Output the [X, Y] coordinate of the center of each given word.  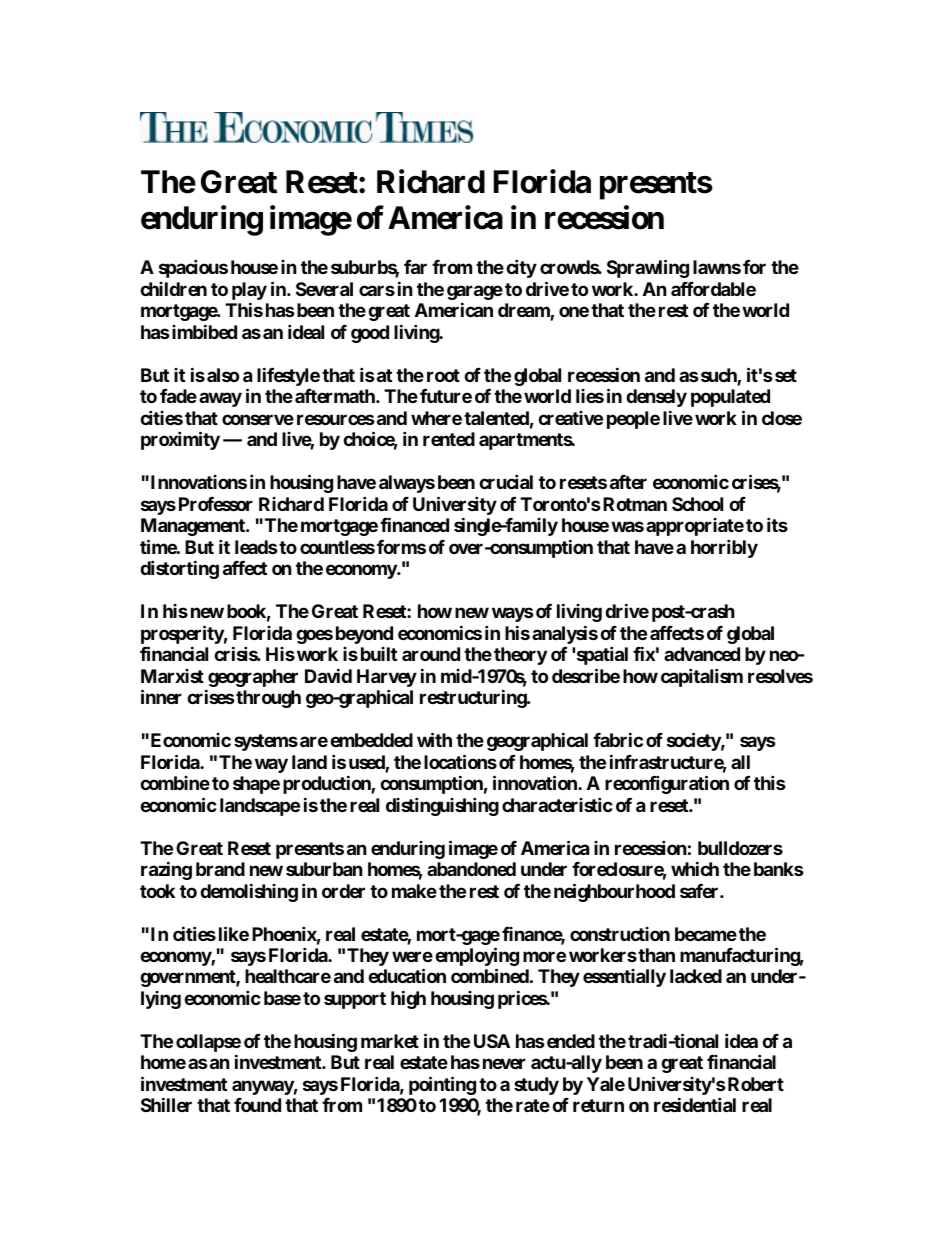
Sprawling [648, 269]
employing [477, 958]
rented [449, 439]
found [257, 1105]
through [267, 699]
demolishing [249, 892]
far [415, 267]
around [431, 654]
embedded [371, 740]
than [656, 955]
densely [656, 398]
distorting [179, 569]
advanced [702, 654]
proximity [180, 440]
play [249, 292]
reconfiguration [667, 784]
